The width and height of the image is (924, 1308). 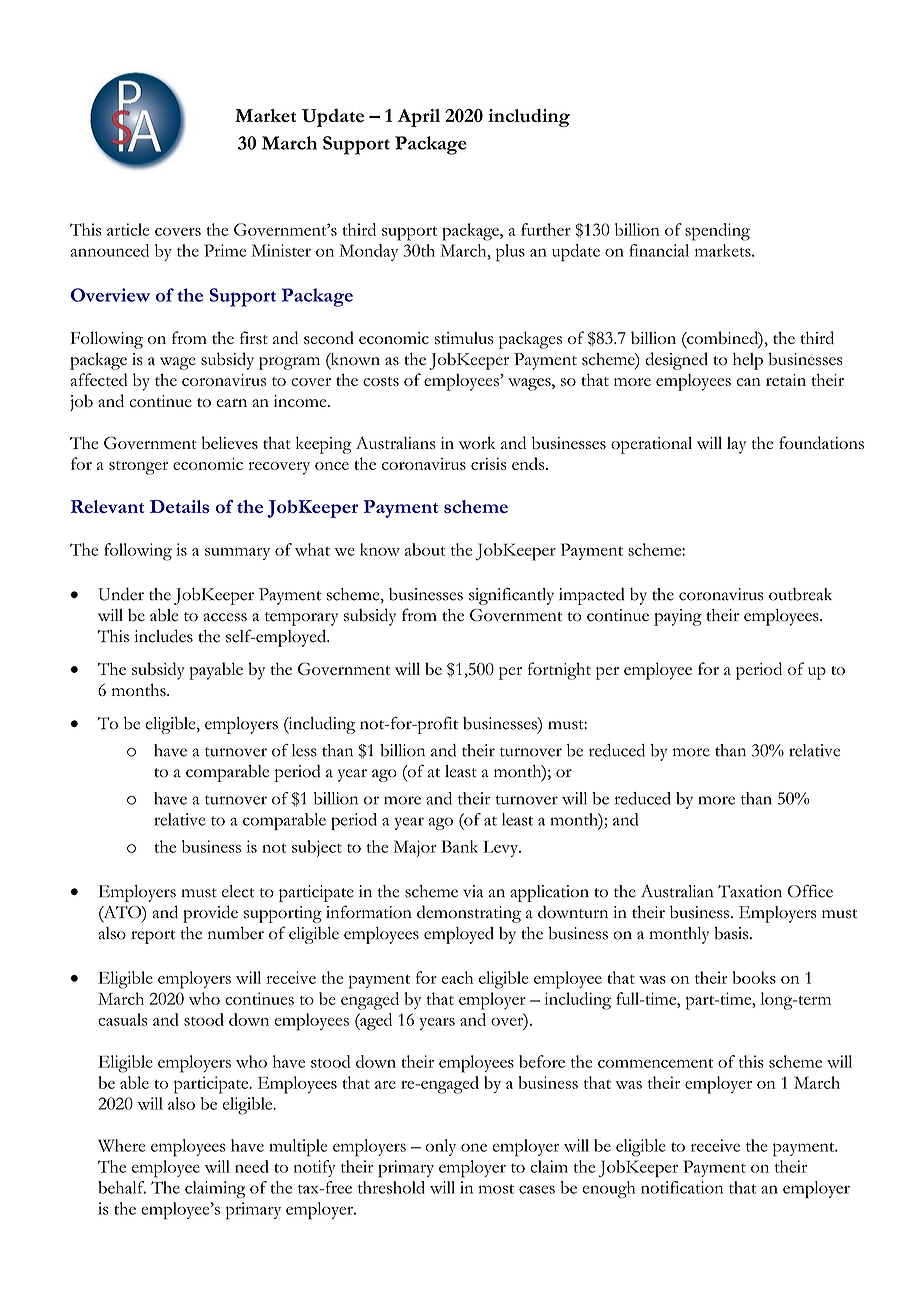 I want to click on lay, so click(x=736, y=445).
